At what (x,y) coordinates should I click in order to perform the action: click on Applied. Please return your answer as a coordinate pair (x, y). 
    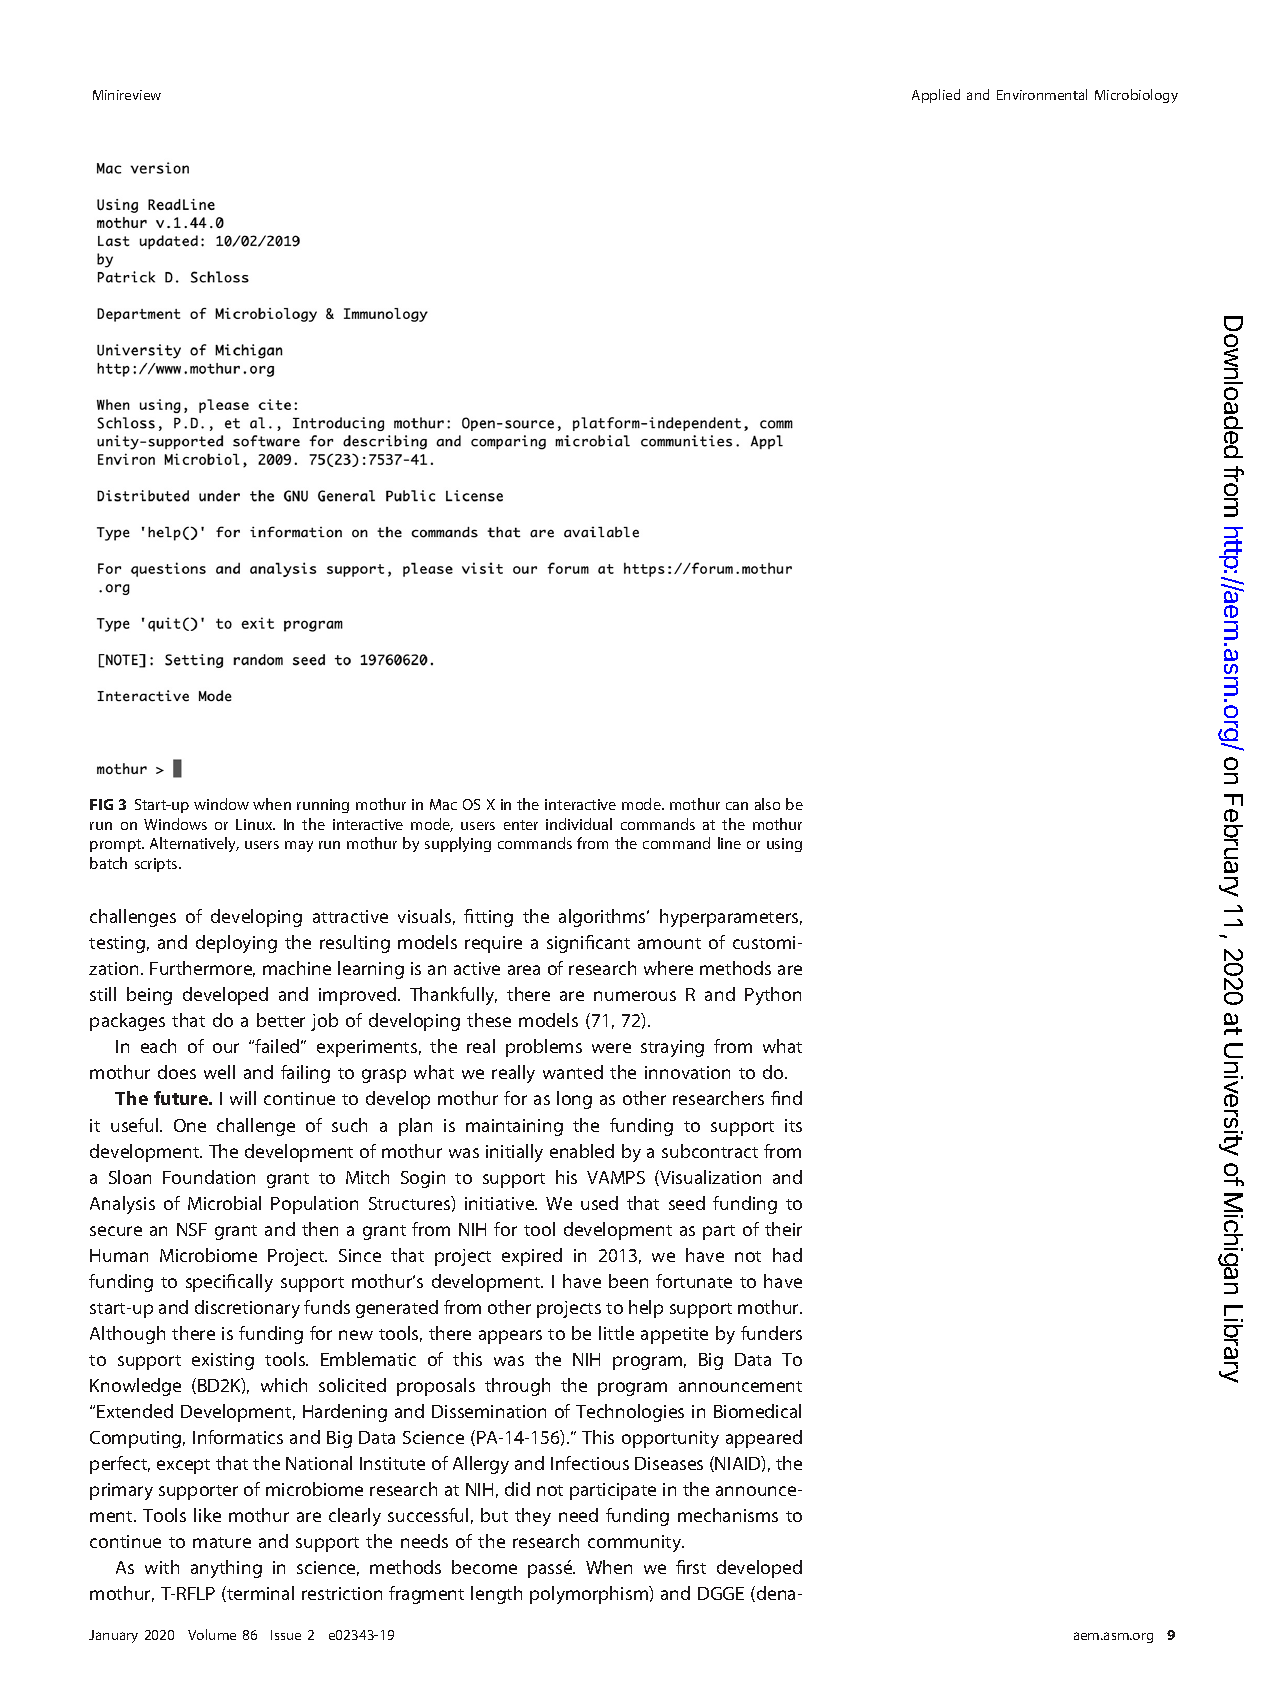
    Looking at the image, I should click on (936, 96).
